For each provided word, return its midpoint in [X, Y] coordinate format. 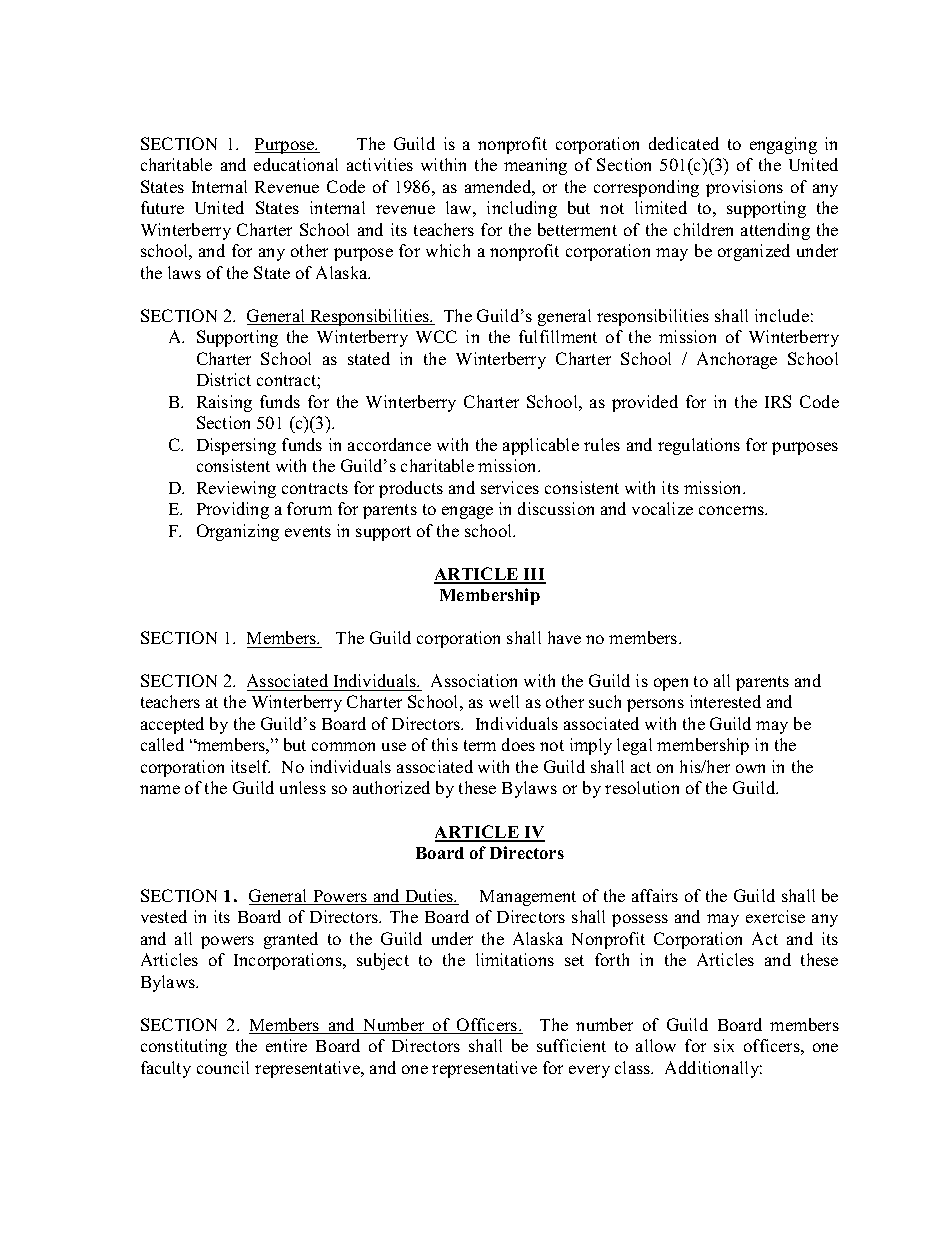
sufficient [571, 1045]
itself [250, 766]
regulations [699, 446]
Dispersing [236, 446]
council [223, 1067]
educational [296, 164]
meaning [535, 166]
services [510, 487]
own [750, 768]
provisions [744, 188]
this [445, 744]
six [724, 1045]
